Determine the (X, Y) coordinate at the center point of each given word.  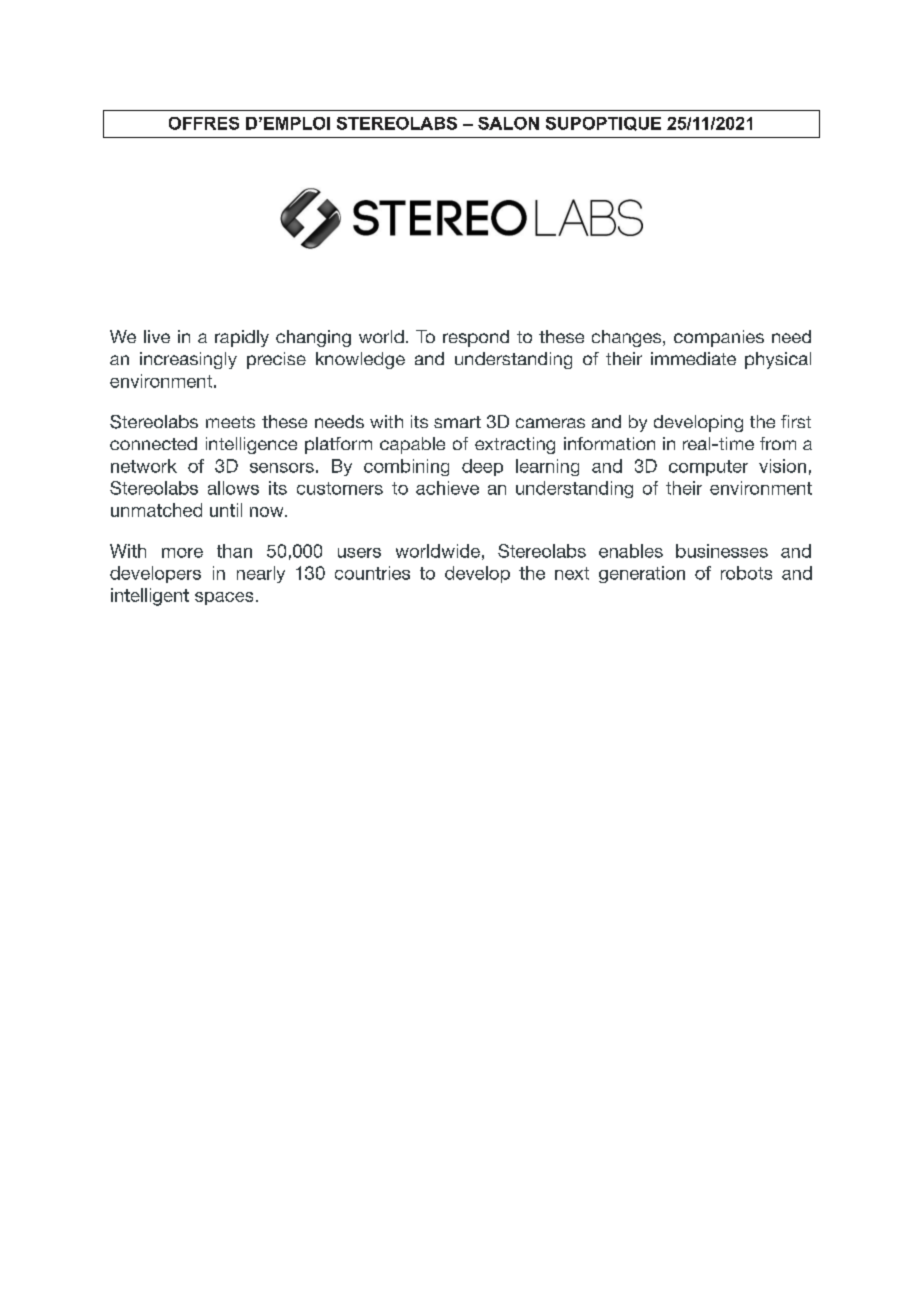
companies (719, 338)
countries (372, 573)
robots (746, 573)
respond (476, 338)
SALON (508, 123)
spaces (224, 598)
